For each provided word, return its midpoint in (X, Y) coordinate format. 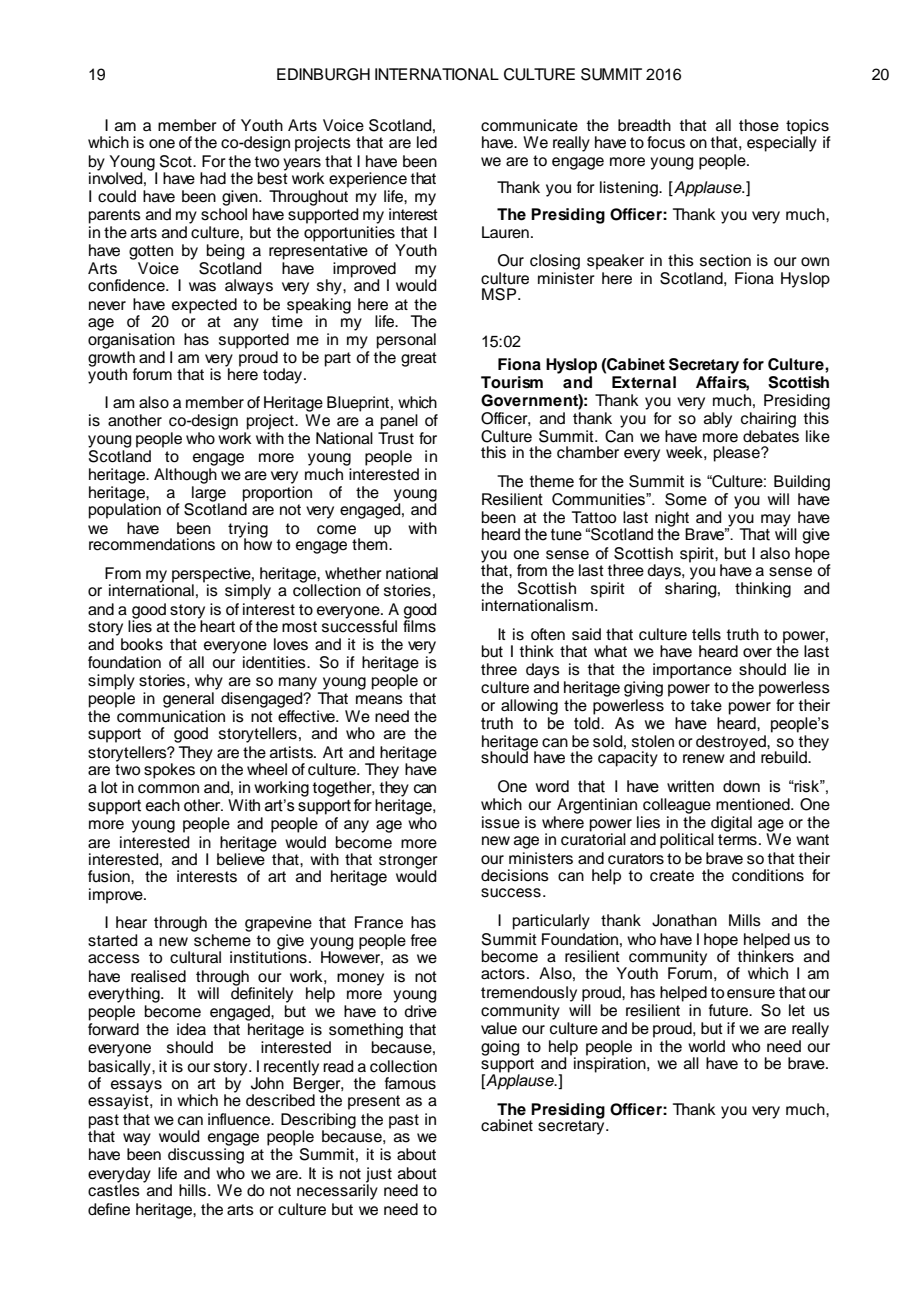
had (213, 178)
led (427, 142)
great (419, 359)
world (706, 1046)
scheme (222, 940)
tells (706, 634)
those (759, 125)
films (419, 625)
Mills (745, 920)
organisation (131, 341)
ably (718, 420)
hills (194, 1190)
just (379, 1175)
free (424, 940)
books (142, 644)
